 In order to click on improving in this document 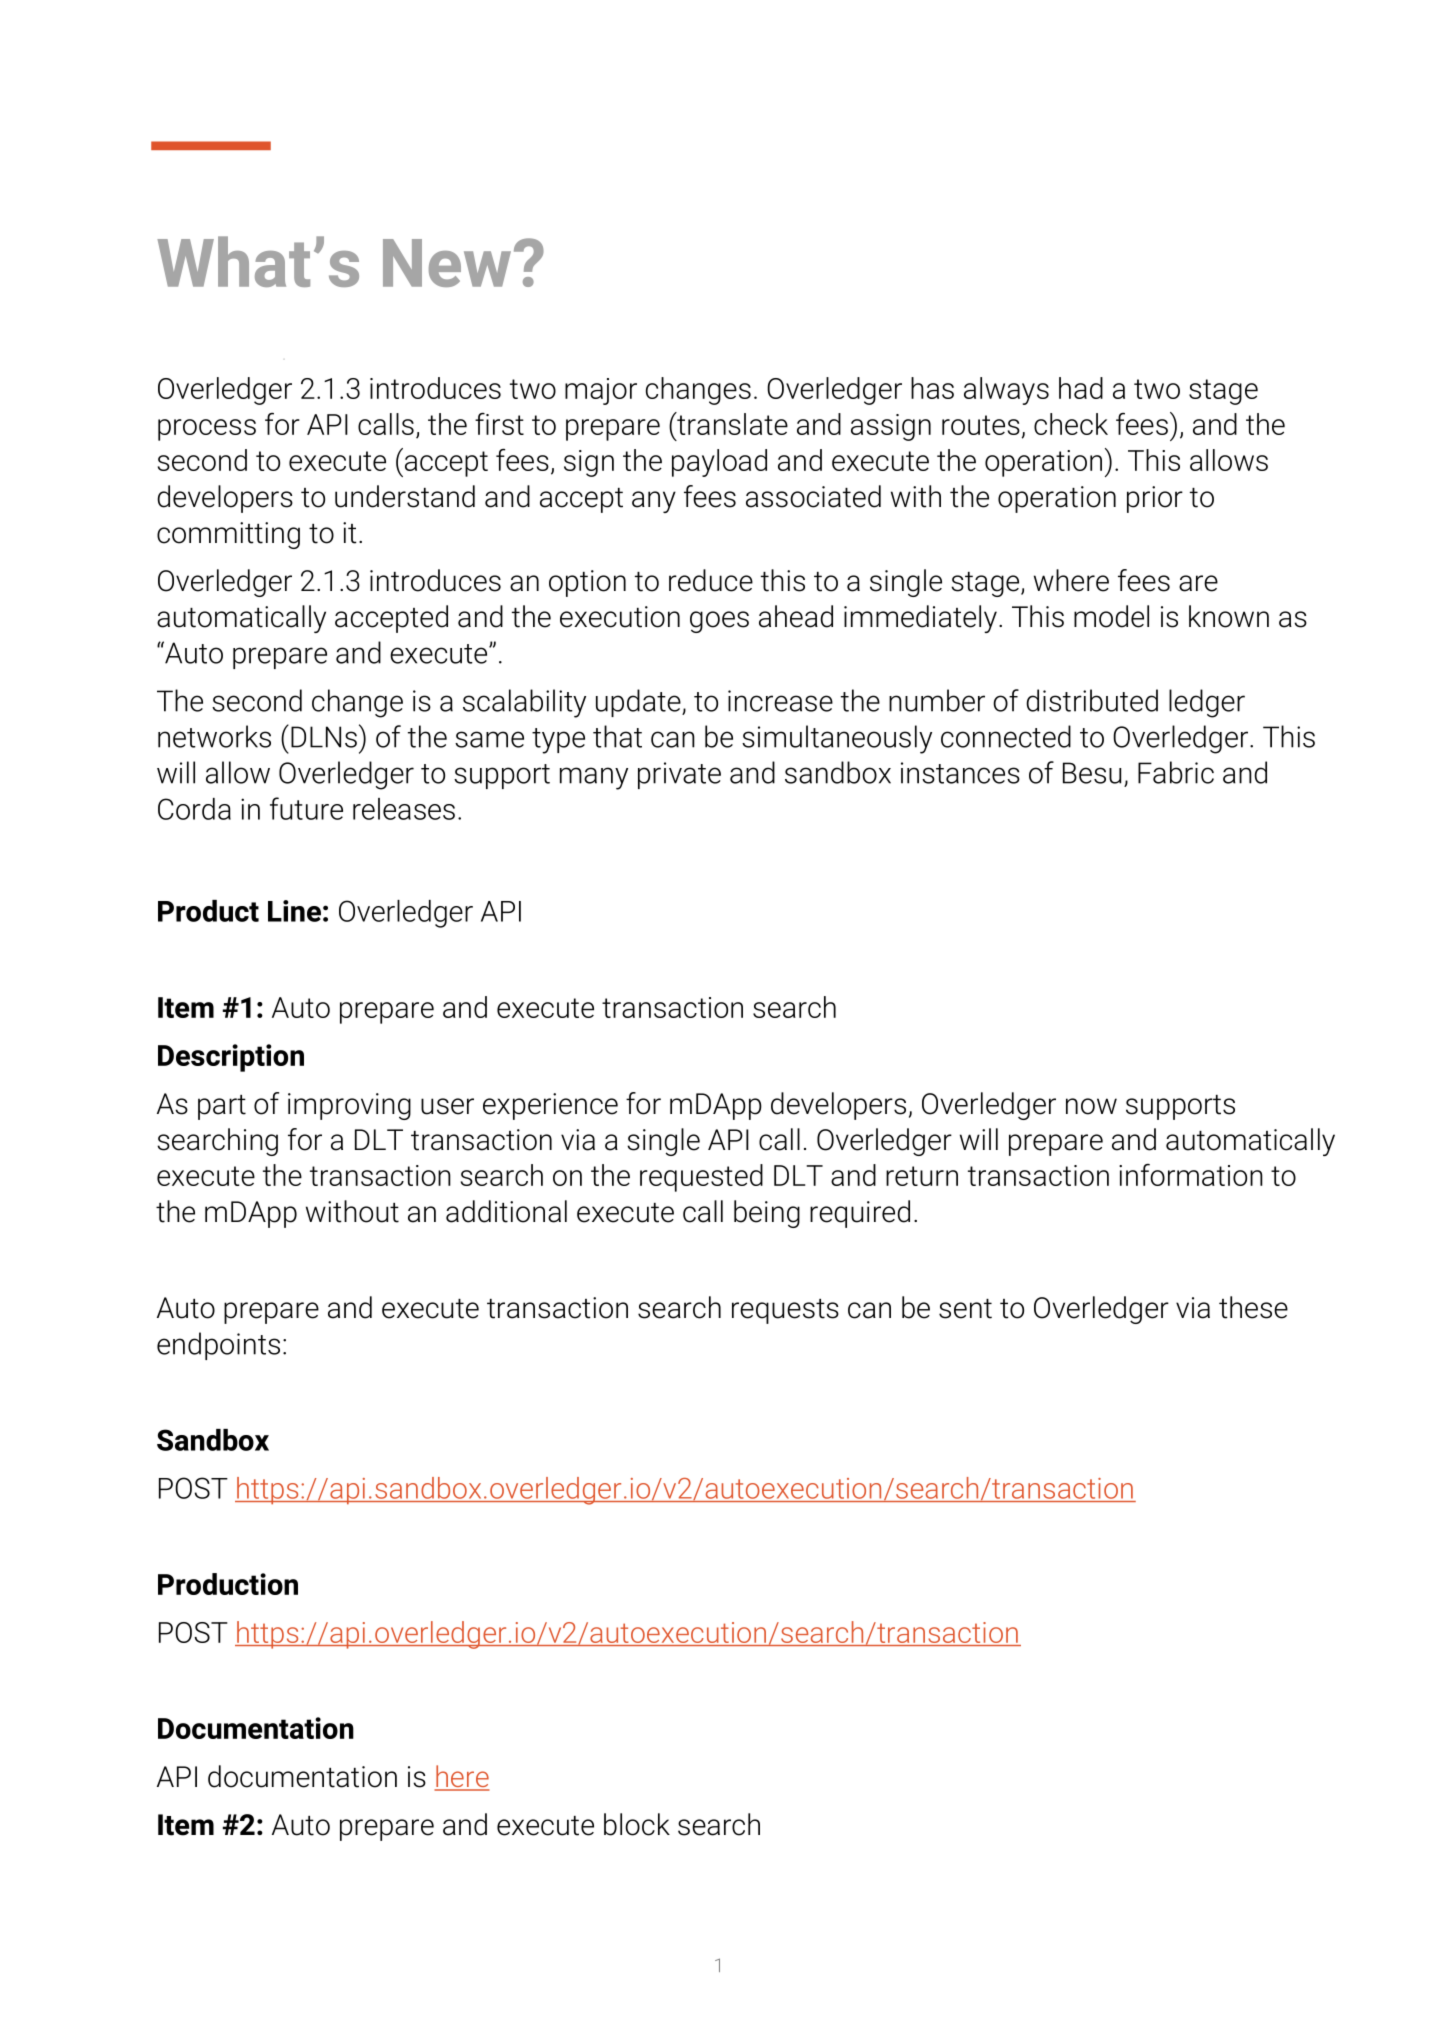, I will do `click(349, 1106)`.
